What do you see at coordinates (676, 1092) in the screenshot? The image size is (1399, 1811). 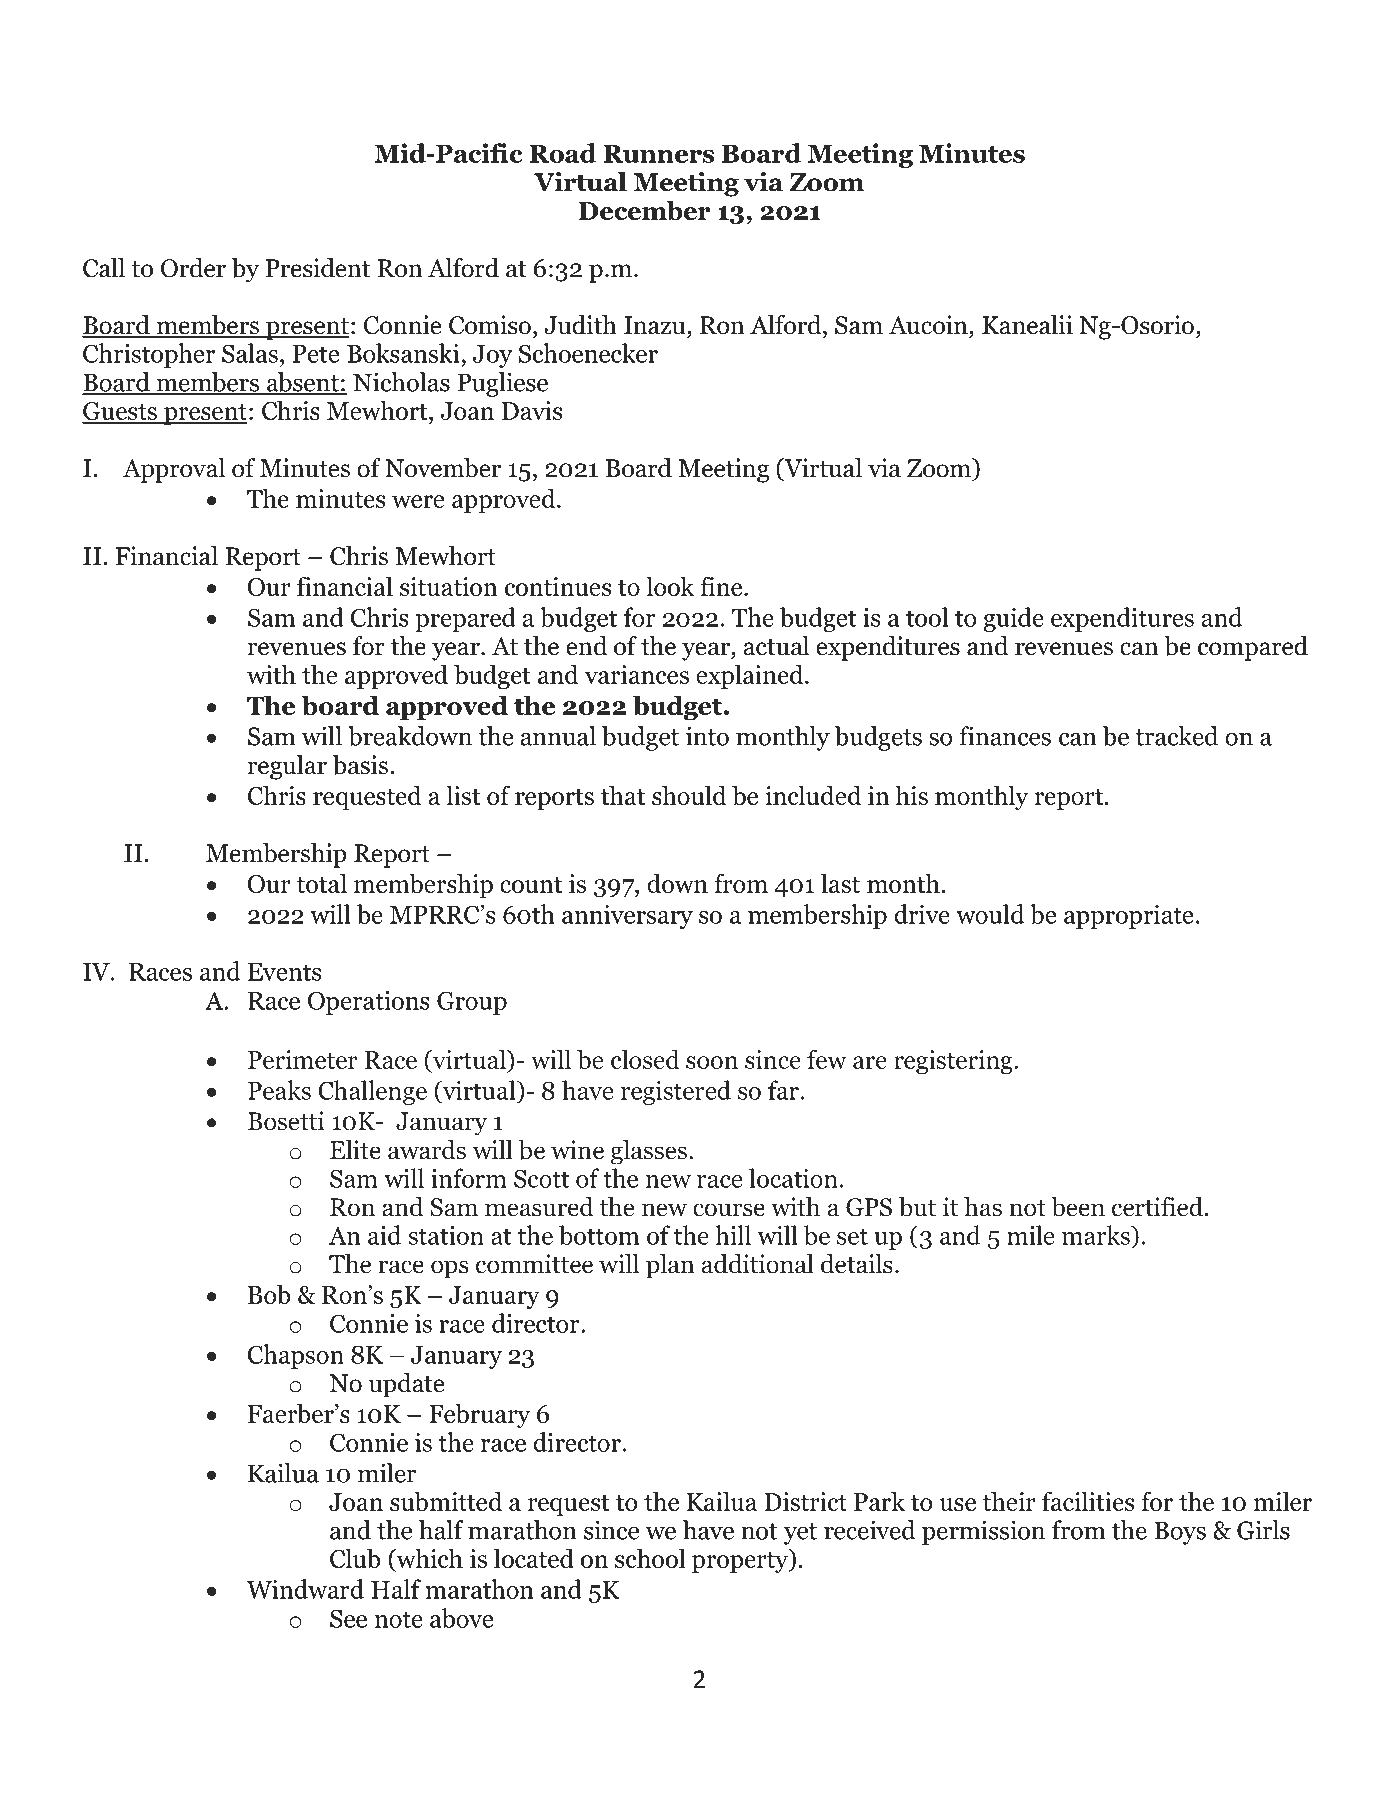 I see `registered` at bounding box center [676, 1092].
